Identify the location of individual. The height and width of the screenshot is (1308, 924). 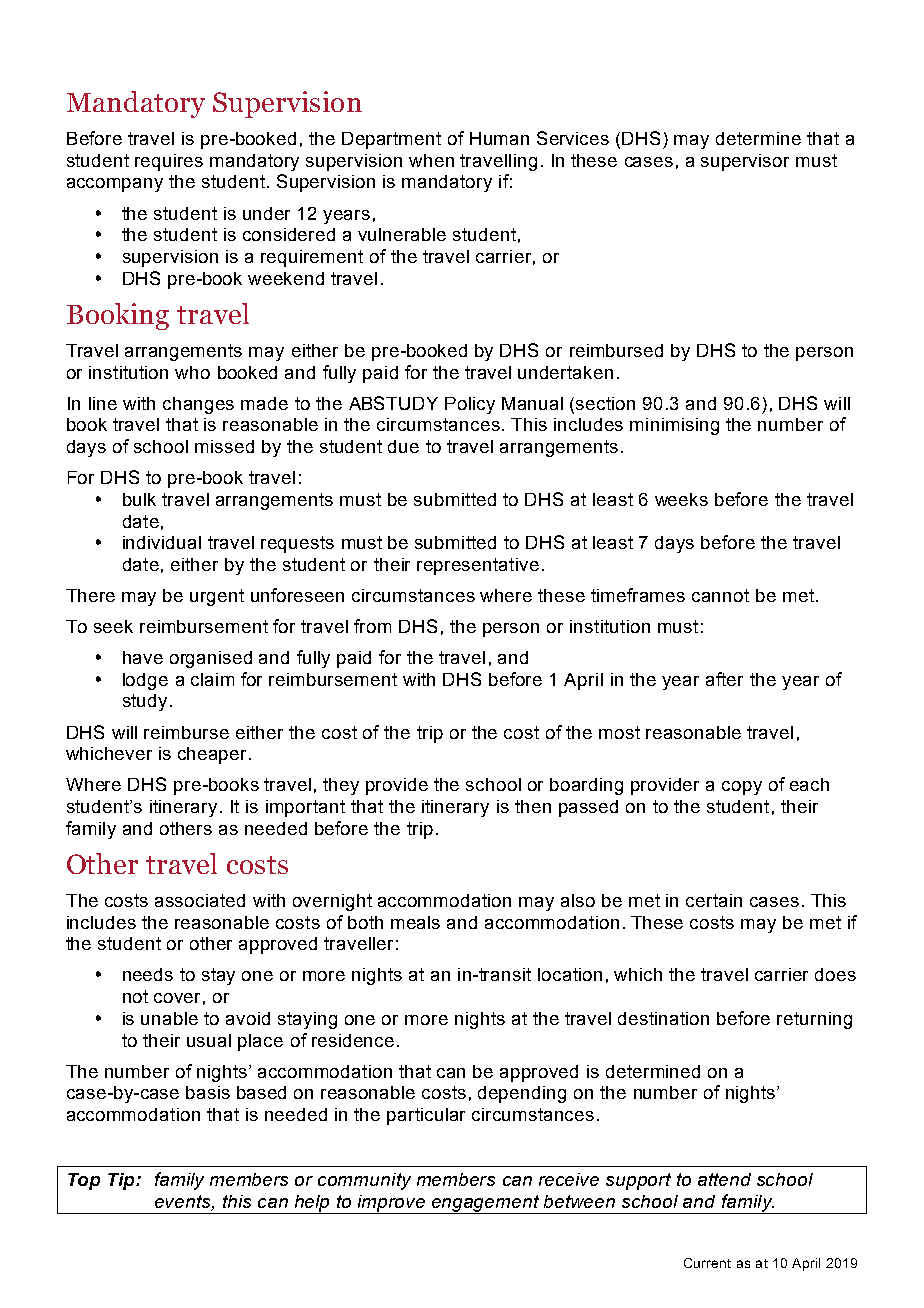
(162, 542).
